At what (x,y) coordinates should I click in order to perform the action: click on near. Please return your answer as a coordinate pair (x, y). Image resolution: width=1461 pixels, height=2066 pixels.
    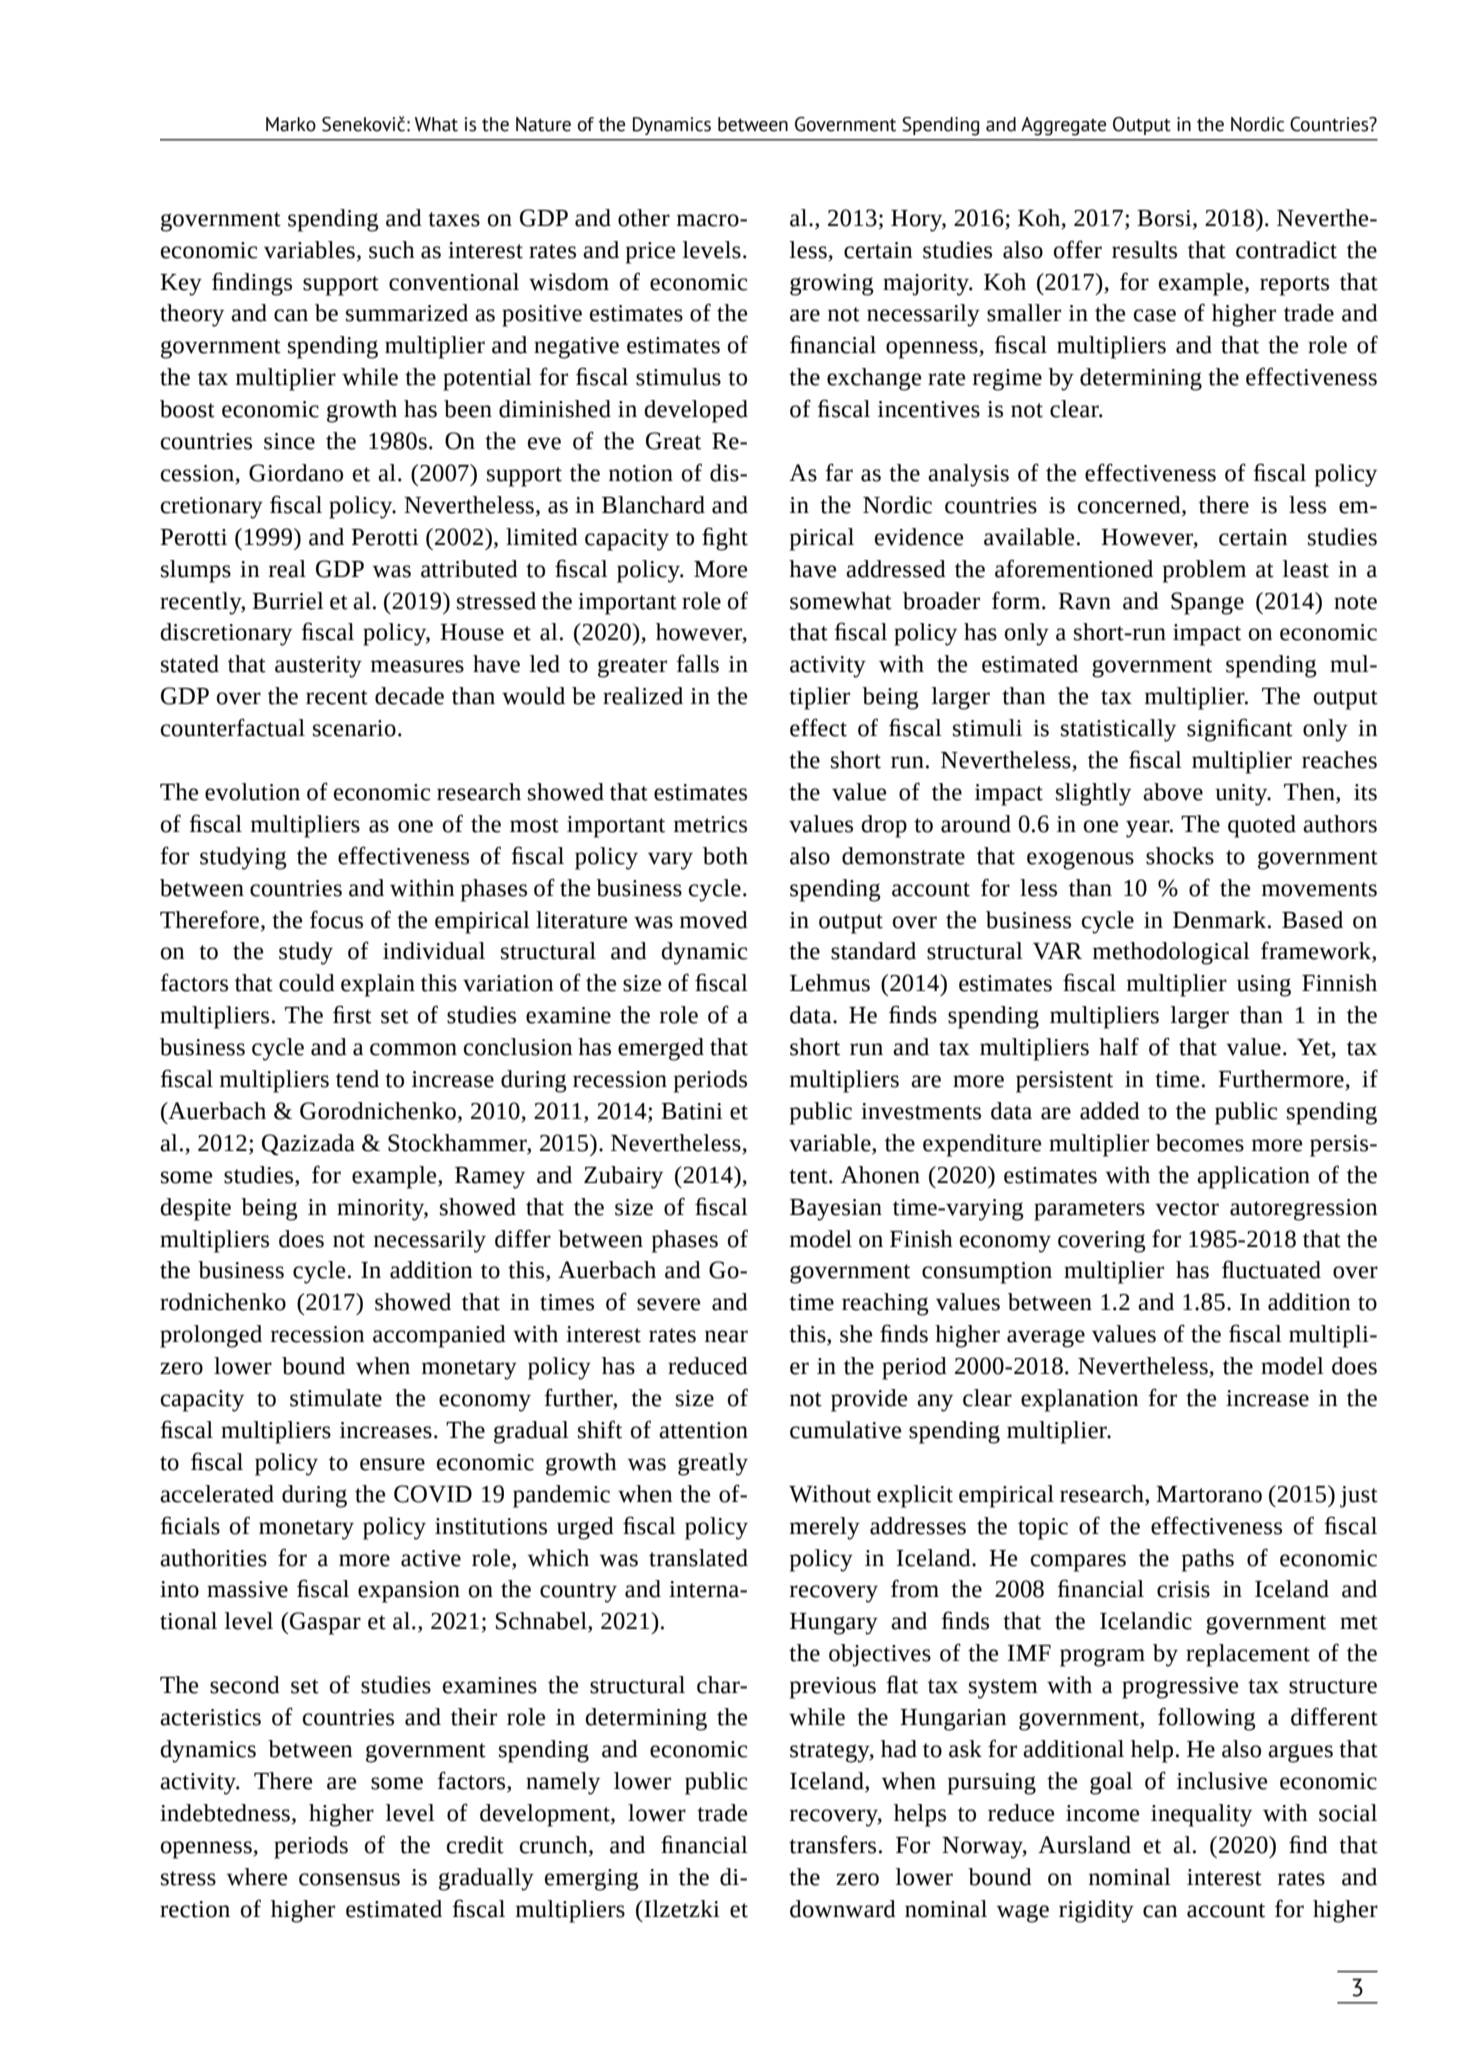
    Looking at the image, I should click on (726, 1336).
